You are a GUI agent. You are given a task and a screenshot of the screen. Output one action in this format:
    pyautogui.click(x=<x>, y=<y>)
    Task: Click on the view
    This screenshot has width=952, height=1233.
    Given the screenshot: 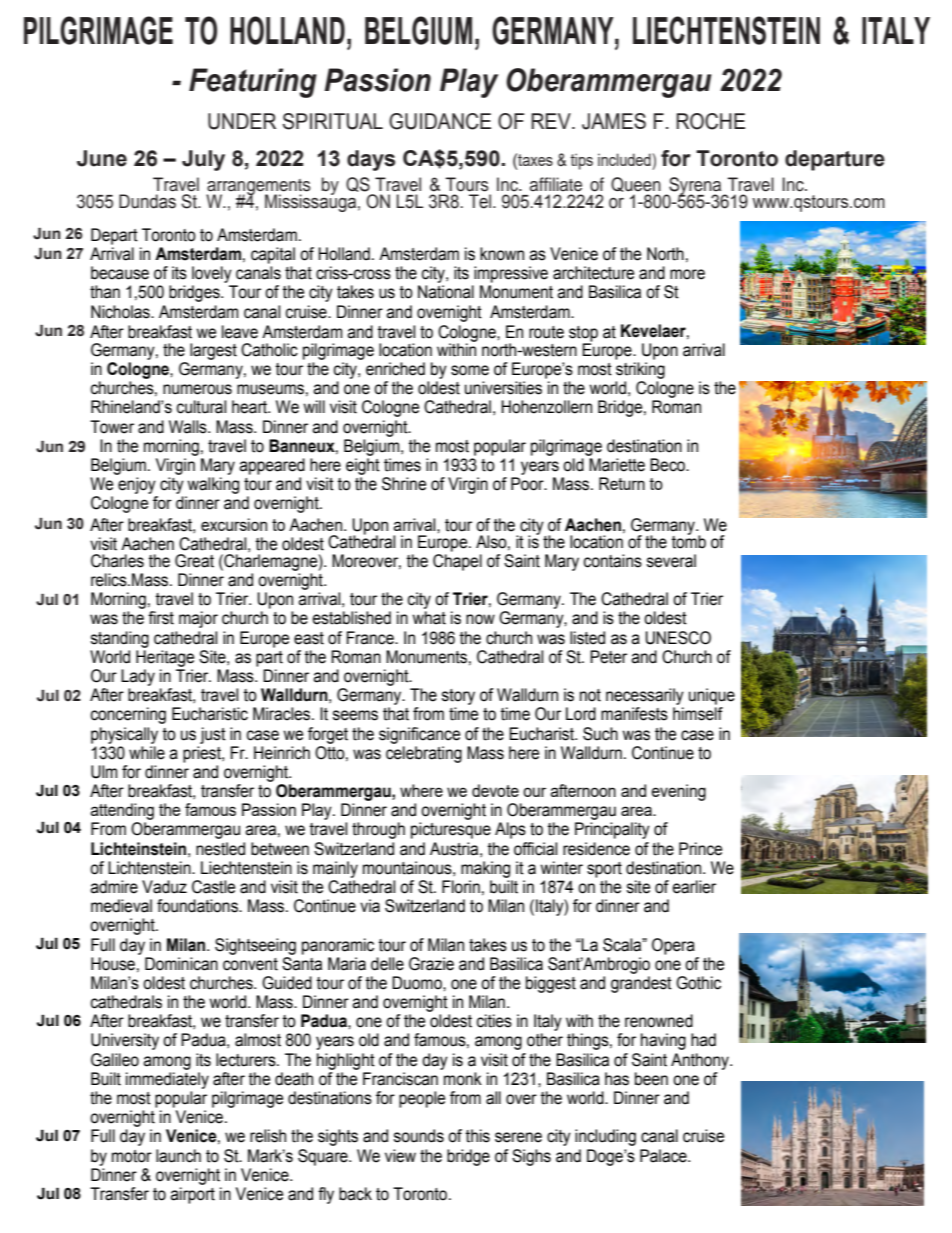 What is the action you would take?
    pyautogui.click(x=400, y=1156)
